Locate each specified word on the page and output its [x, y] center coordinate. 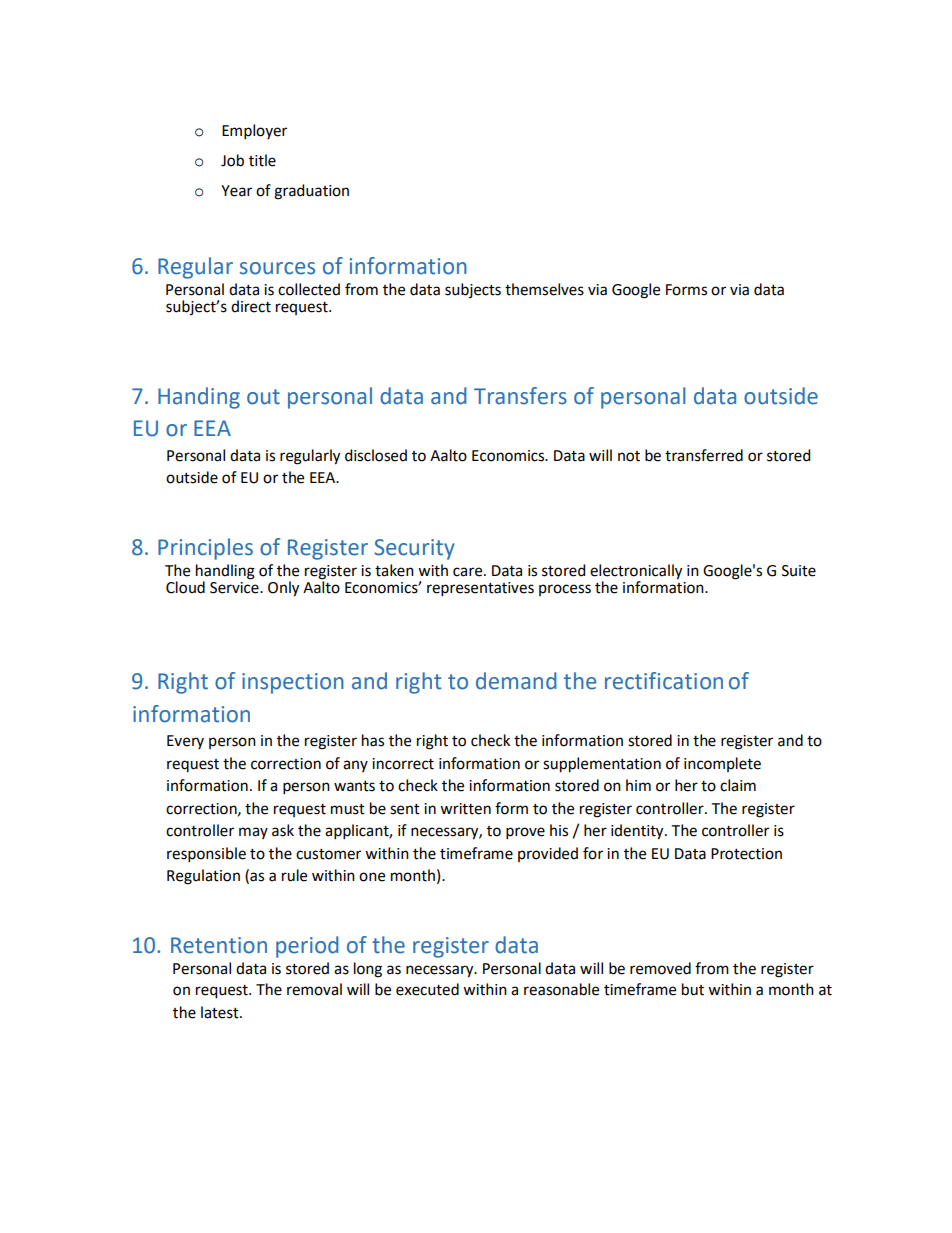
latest [221, 1012]
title [262, 160]
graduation [311, 192]
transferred [704, 455]
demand [516, 681]
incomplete [722, 764]
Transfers [520, 396]
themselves [544, 289]
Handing [199, 398]
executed [427, 989]
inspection [293, 683]
